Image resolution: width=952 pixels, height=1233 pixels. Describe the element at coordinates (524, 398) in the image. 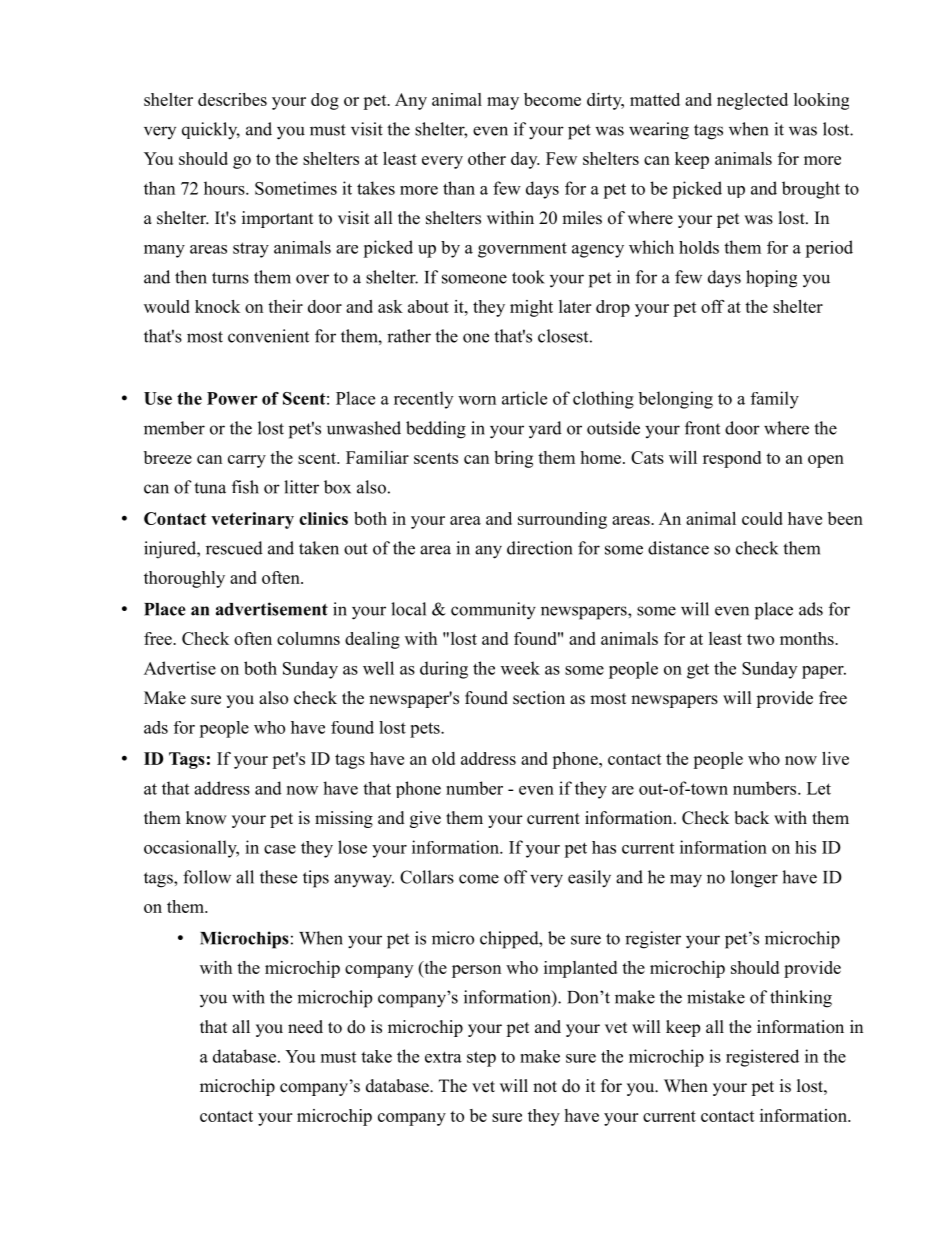

I see `article` at that location.
